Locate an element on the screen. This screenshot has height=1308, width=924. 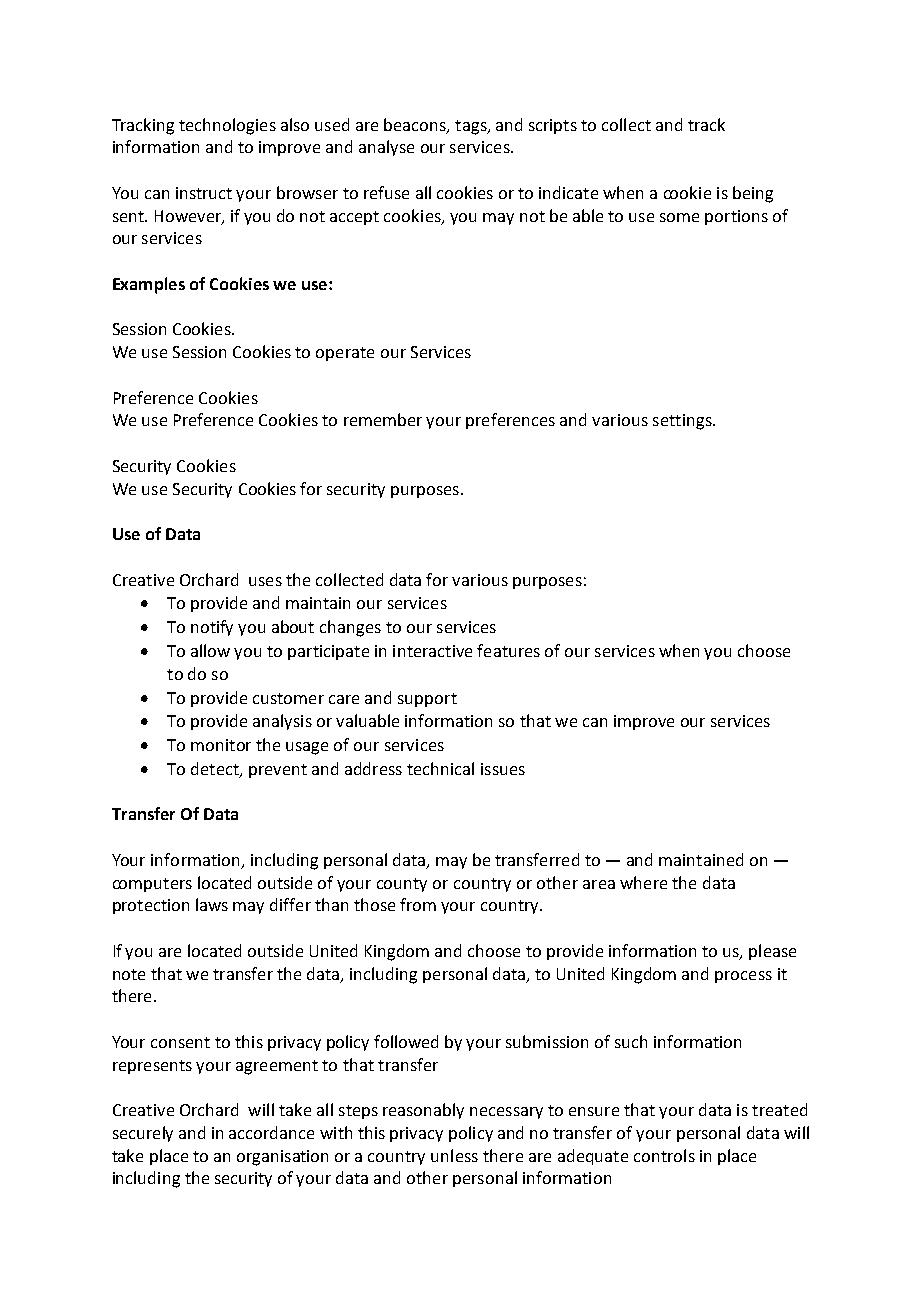
securely is located at coordinates (143, 1134).
